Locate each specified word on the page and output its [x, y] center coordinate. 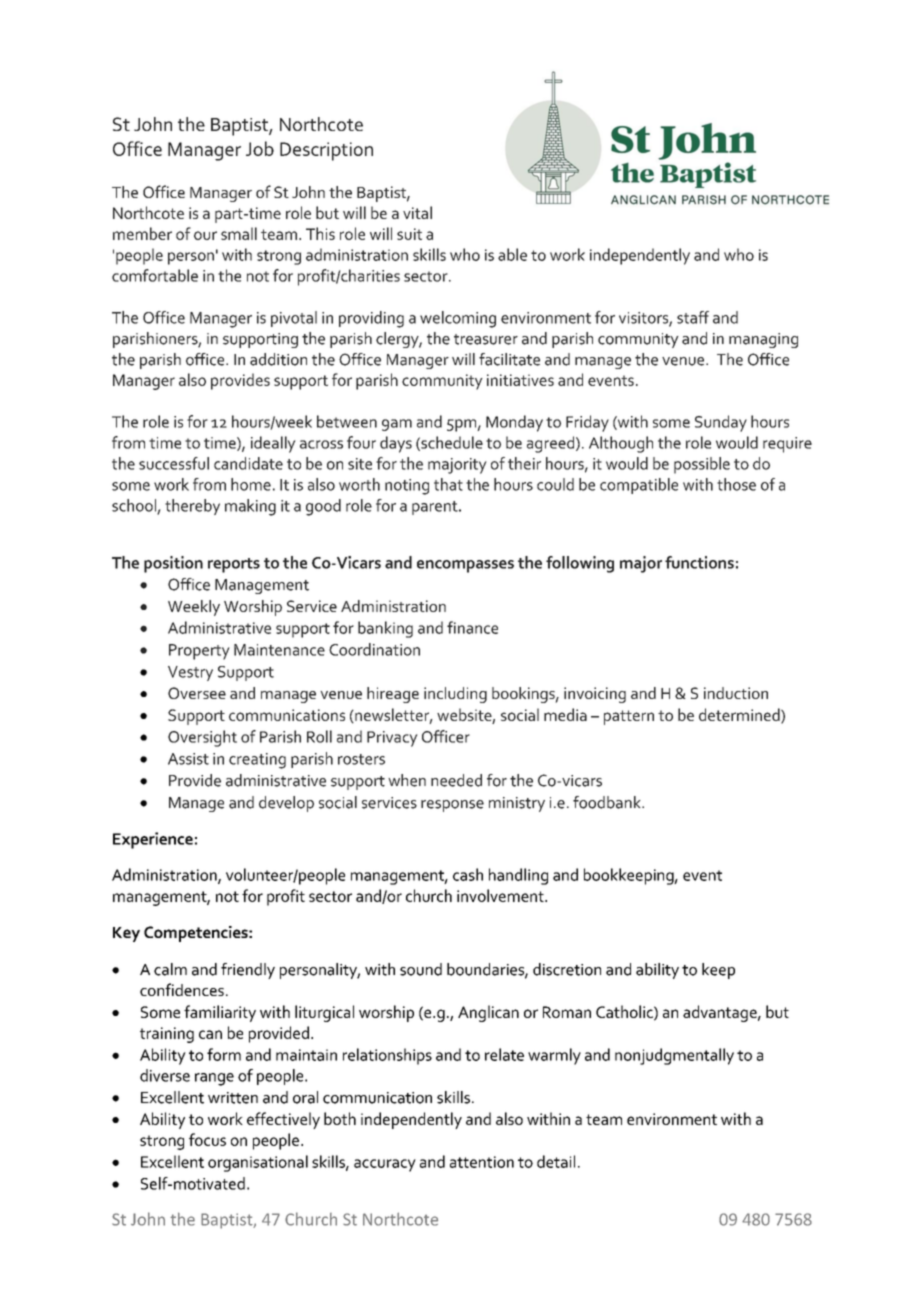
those [736, 484]
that [448, 484]
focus [207, 1139]
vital [417, 212]
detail [556, 1161]
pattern [629, 717]
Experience [153, 840]
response [452, 806]
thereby [192, 507]
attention [482, 1162]
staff [693, 317]
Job [260, 148]
